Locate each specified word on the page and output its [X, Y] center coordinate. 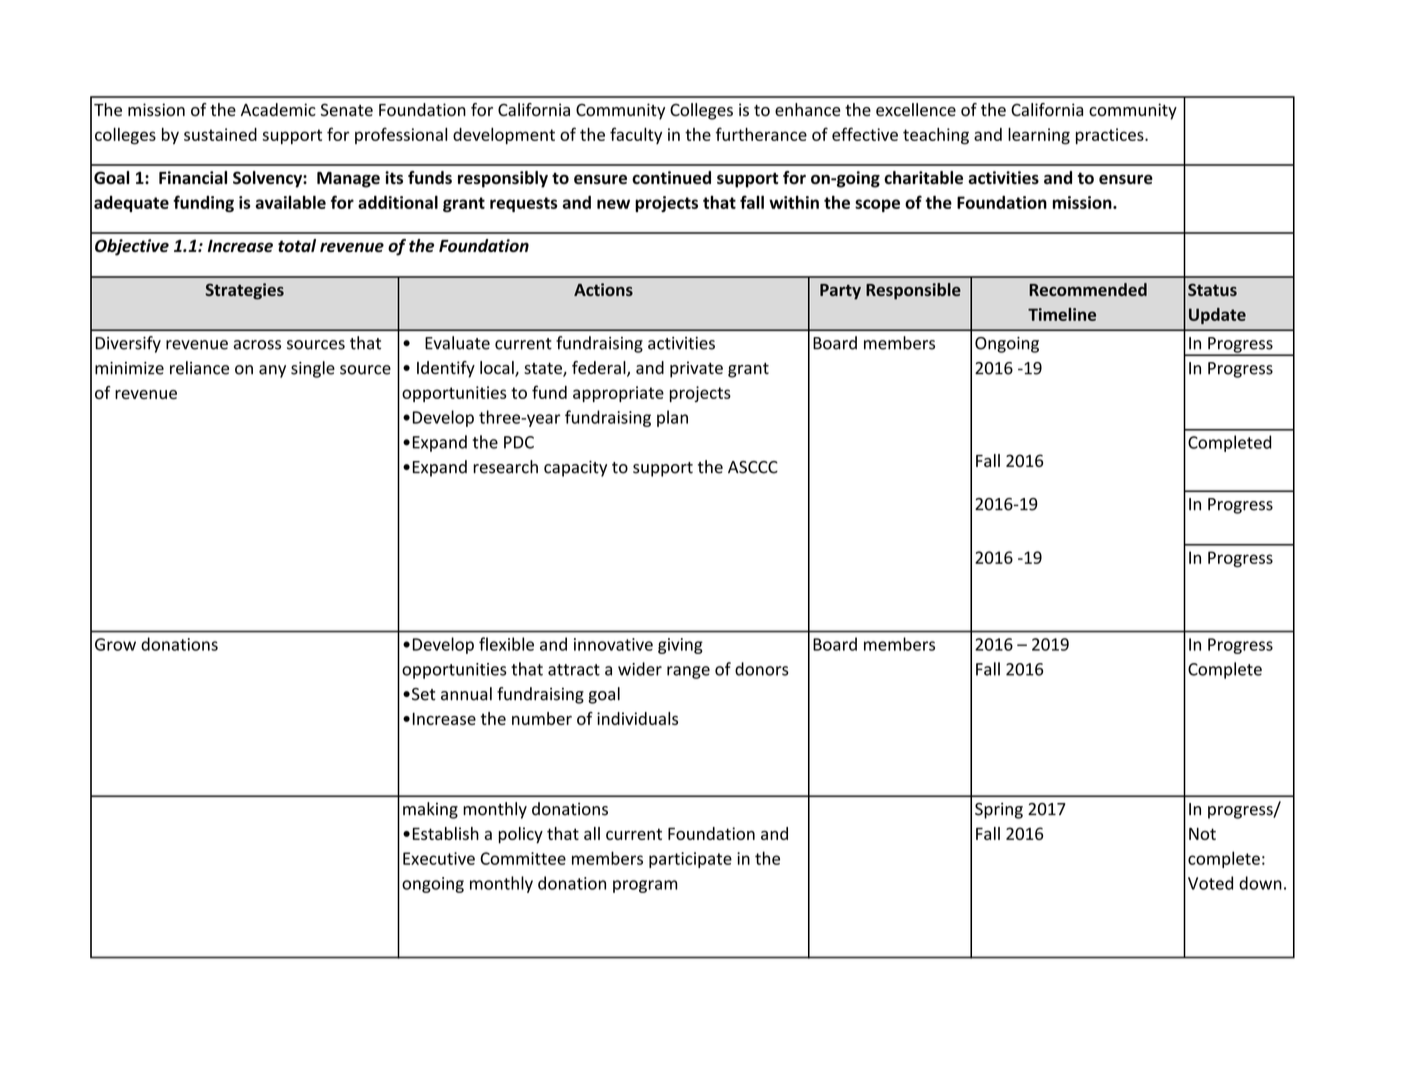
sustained [220, 134]
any [272, 371]
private [696, 369]
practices [1111, 136]
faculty [636, 135]
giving [680, 646]
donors [762, 669]
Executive [439, 858]
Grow [115, 644]
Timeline [1062, 314]
